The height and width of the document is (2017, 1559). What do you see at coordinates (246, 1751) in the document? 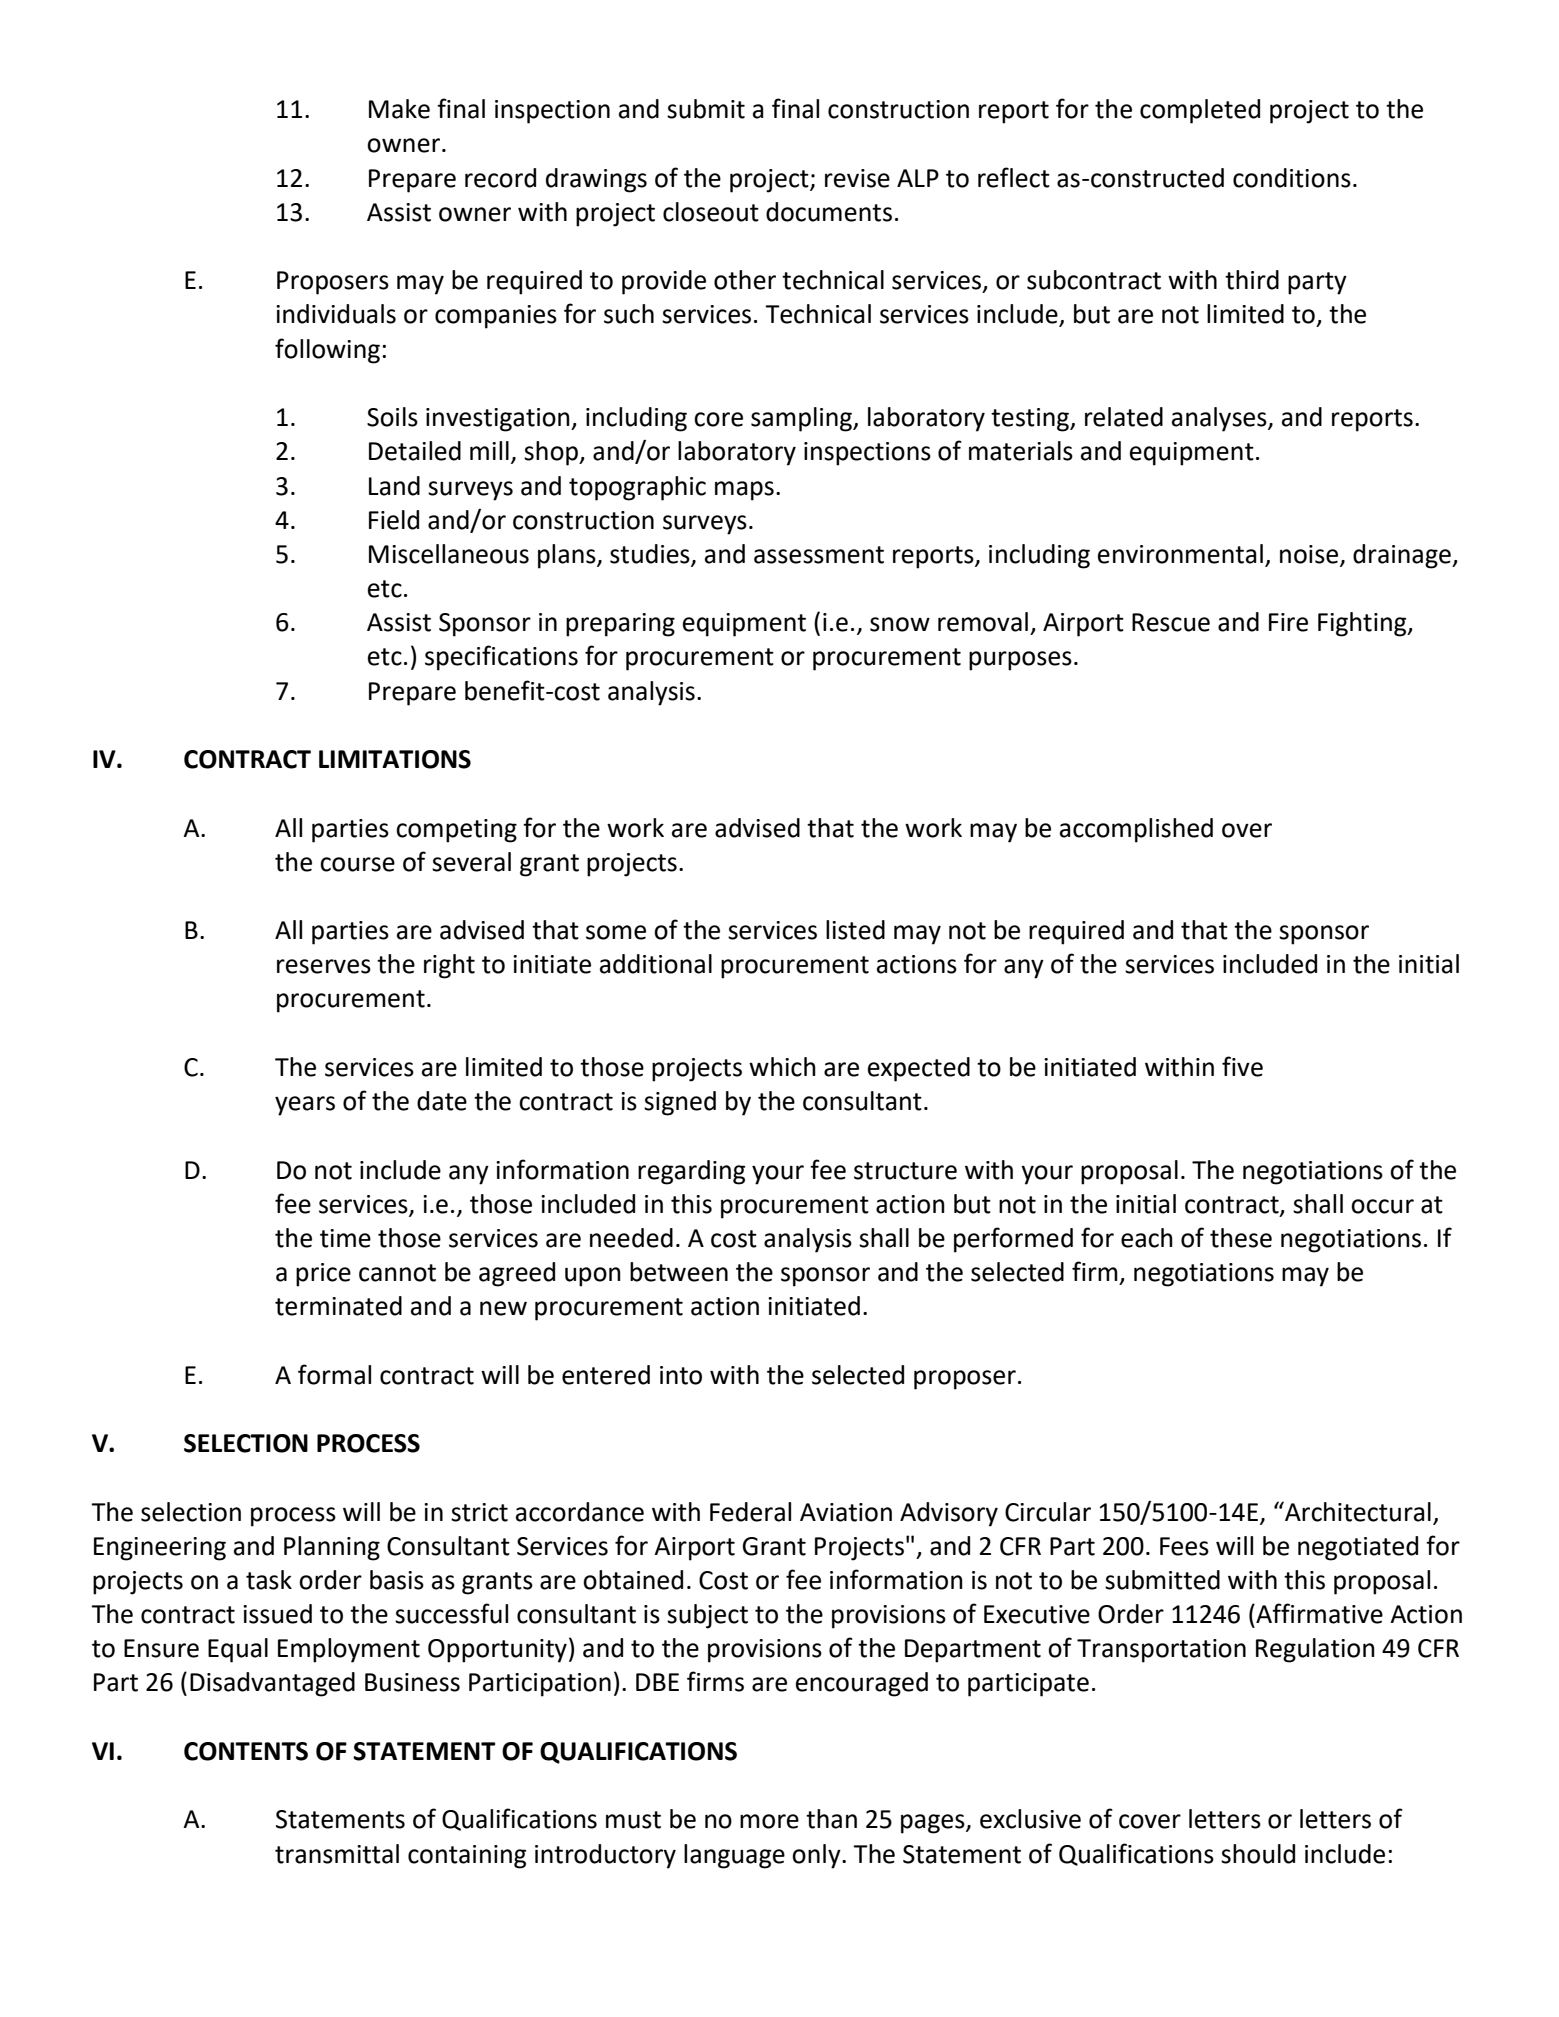
I see `CONTENTS` at bounding box center [246, 1751].
